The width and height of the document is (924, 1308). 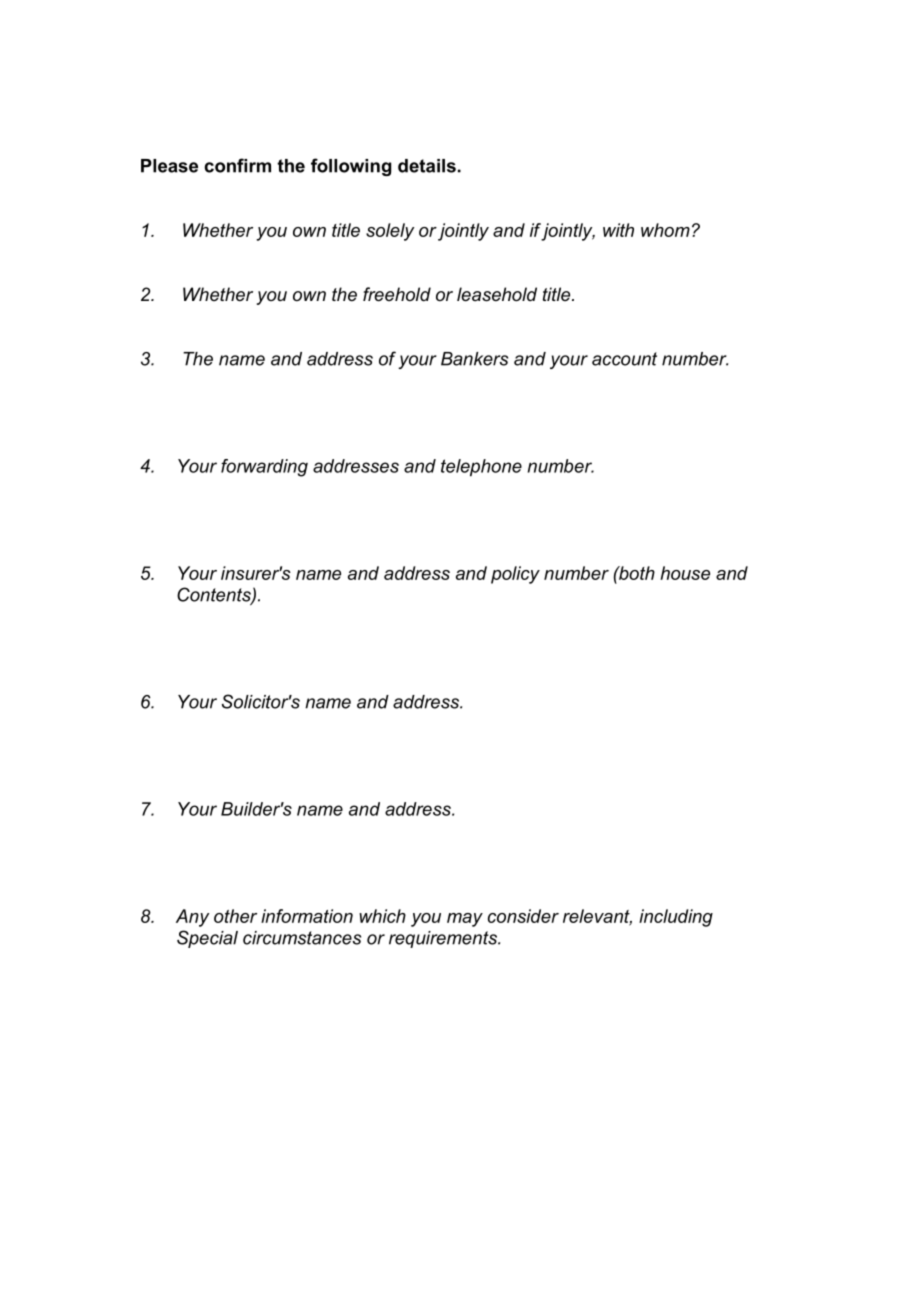 What do you see at coordinates (235, 916) in the document?
I see `other` at bounding box center [235, 916].
